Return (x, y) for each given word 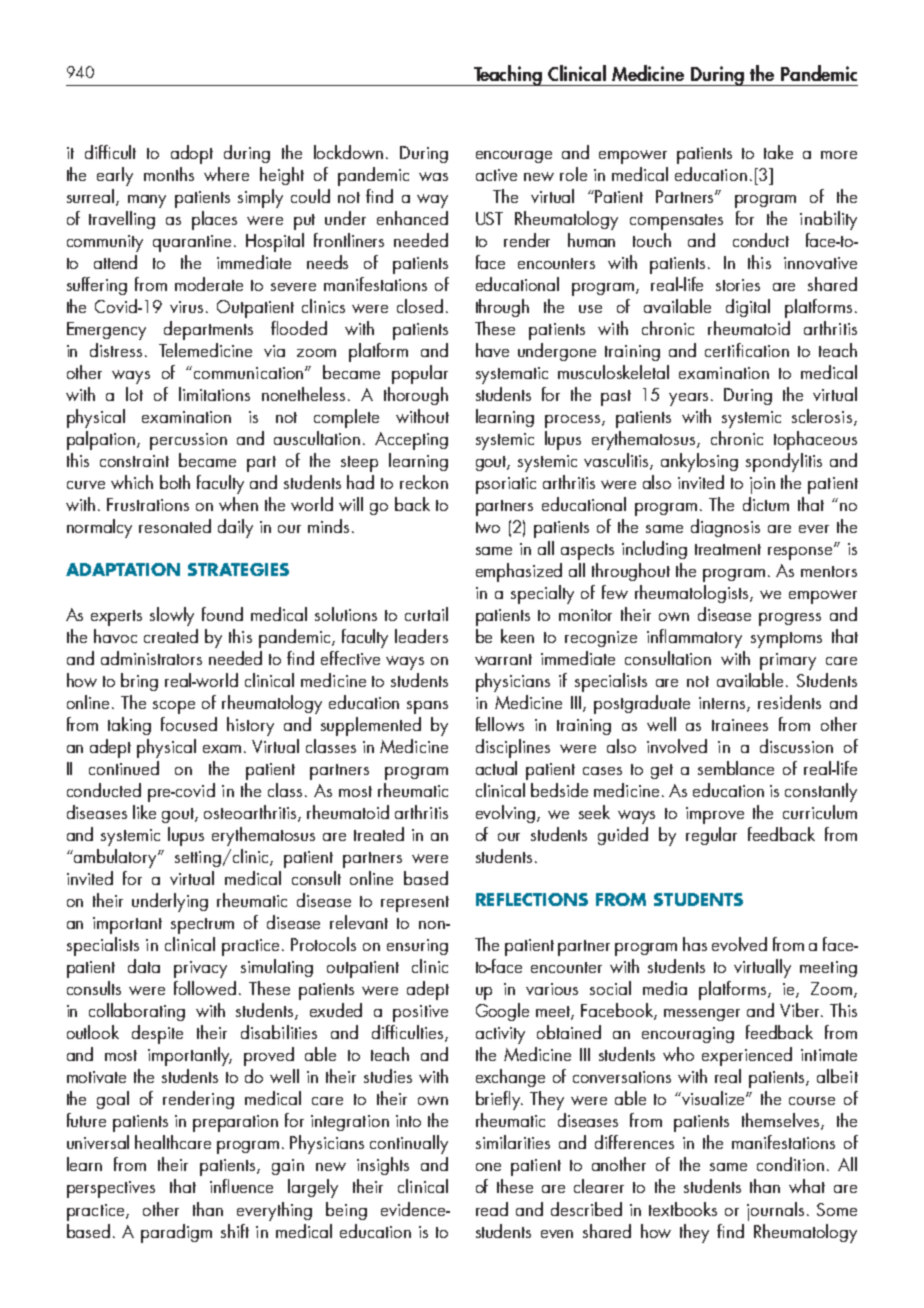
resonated (175, 526)
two (488, 527)
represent (415, 904)
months (169, 174)
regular (711, 836)
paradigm (176, 1233)
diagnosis (725, 528)
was (433, 176)
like (144, 812)
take (778, 152)
